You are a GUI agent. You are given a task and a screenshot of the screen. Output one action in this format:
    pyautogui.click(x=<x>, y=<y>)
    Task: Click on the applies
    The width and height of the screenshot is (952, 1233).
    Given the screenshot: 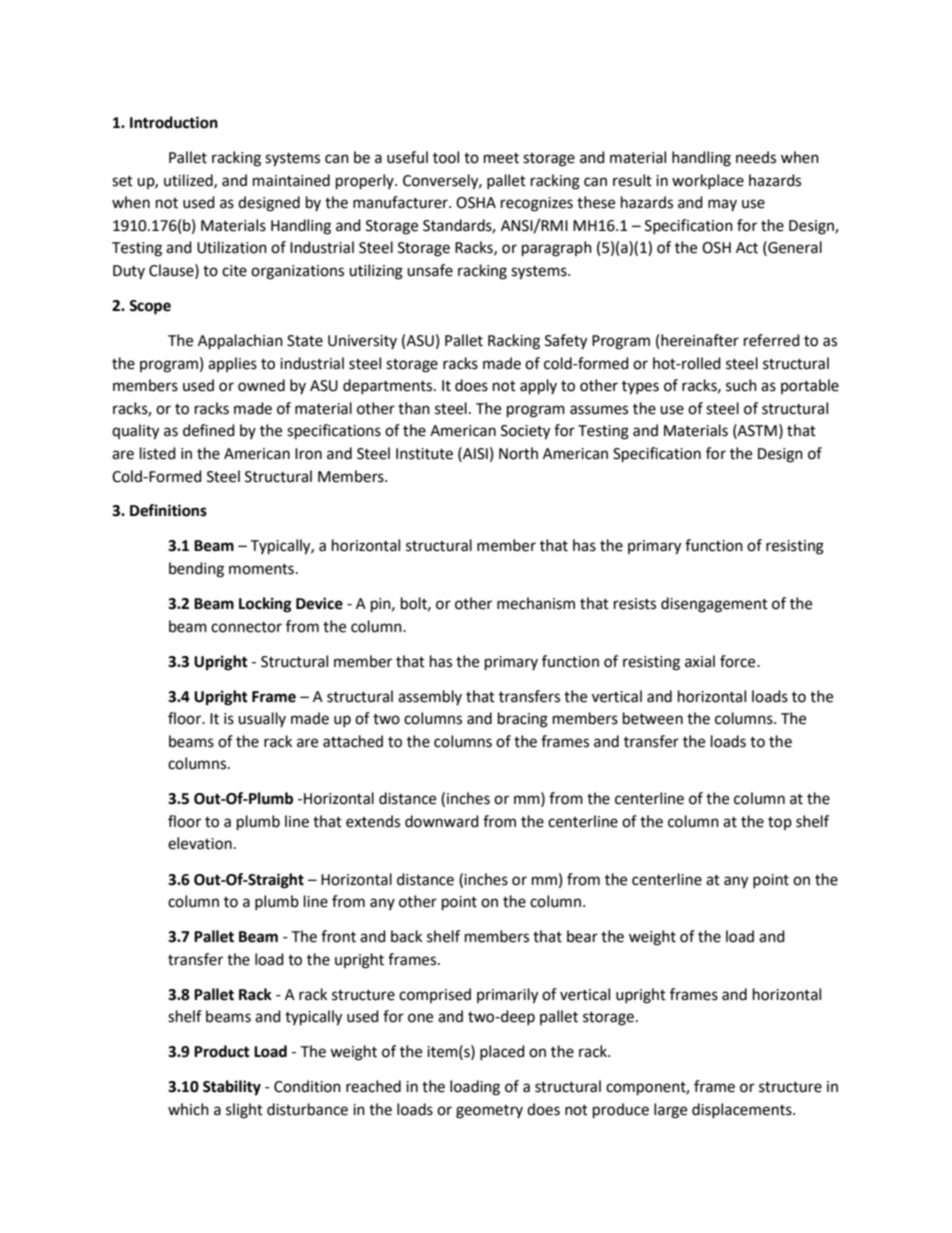 What is the action you would take?
    pyautogui.click(x=232, y=364)
